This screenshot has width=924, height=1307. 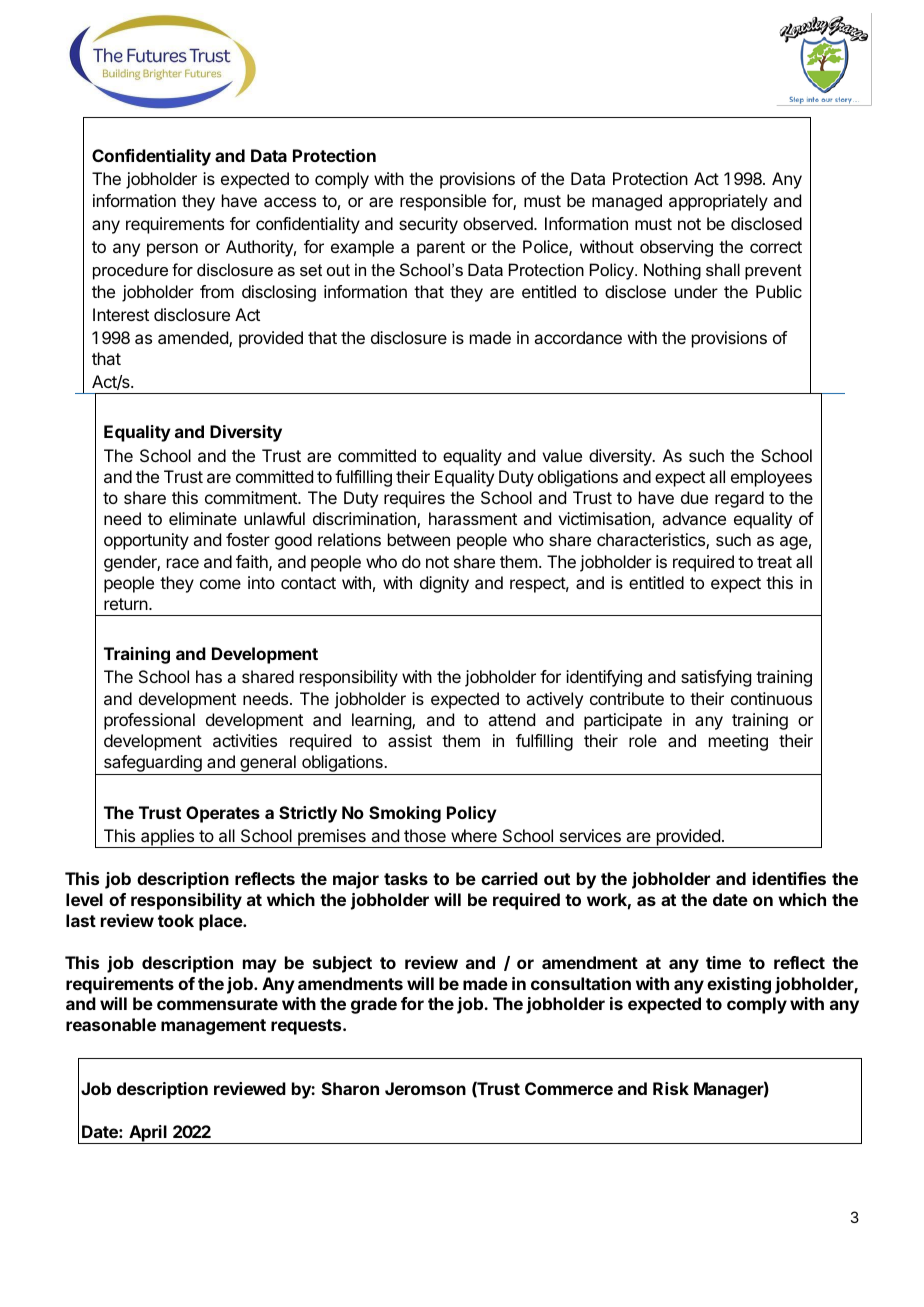 I want to click on satisfying, so click(x=716, y=678).
